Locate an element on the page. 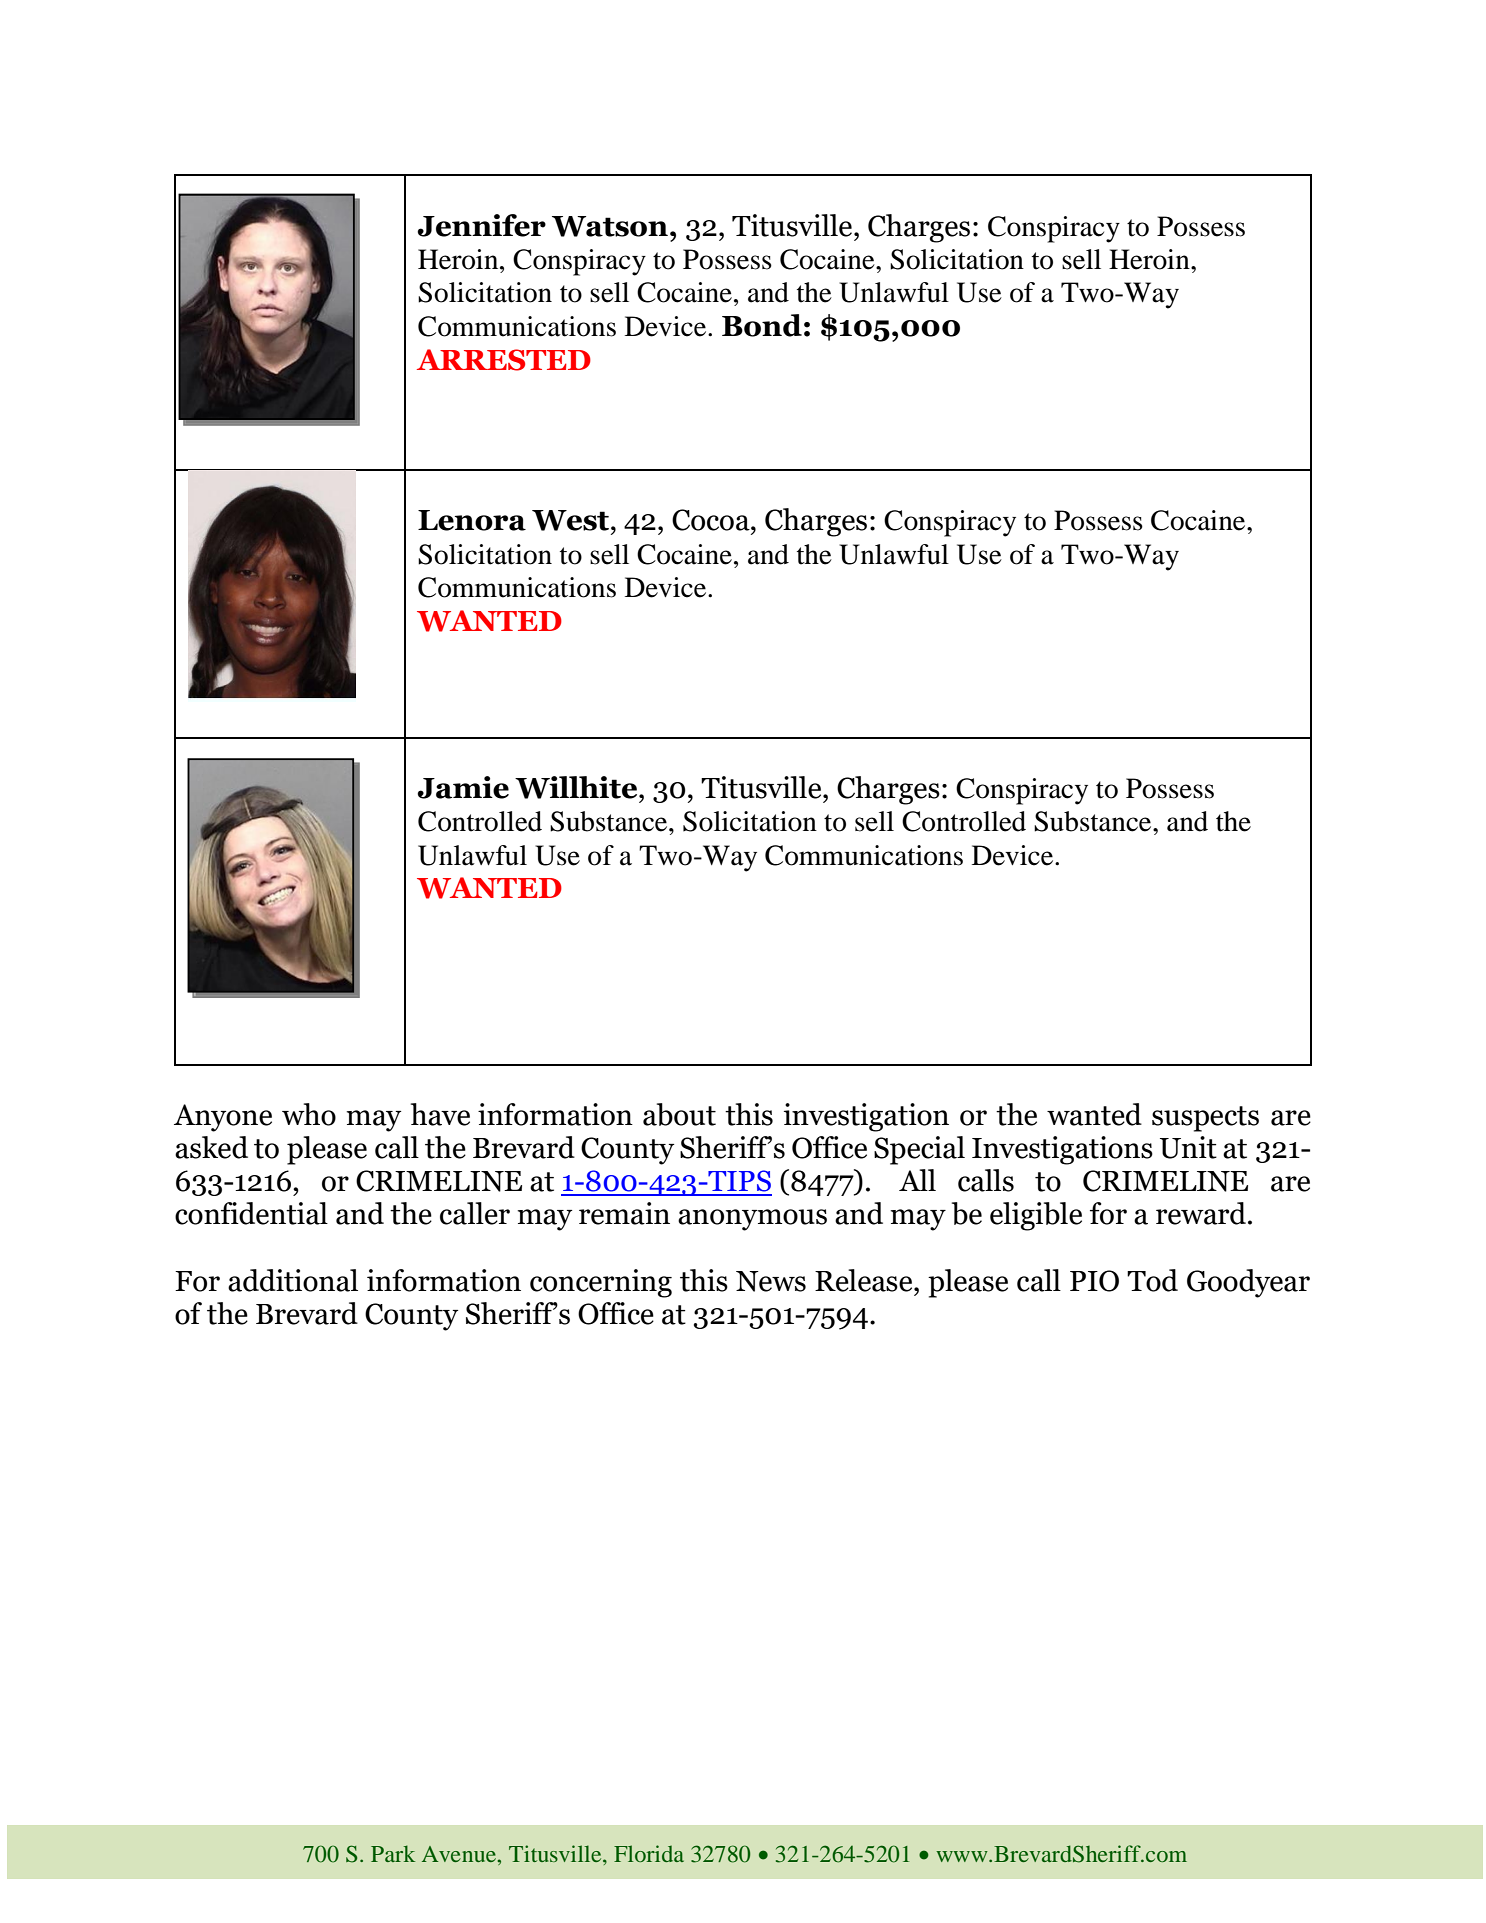  reward is located at coordinates (1201, 1213).
